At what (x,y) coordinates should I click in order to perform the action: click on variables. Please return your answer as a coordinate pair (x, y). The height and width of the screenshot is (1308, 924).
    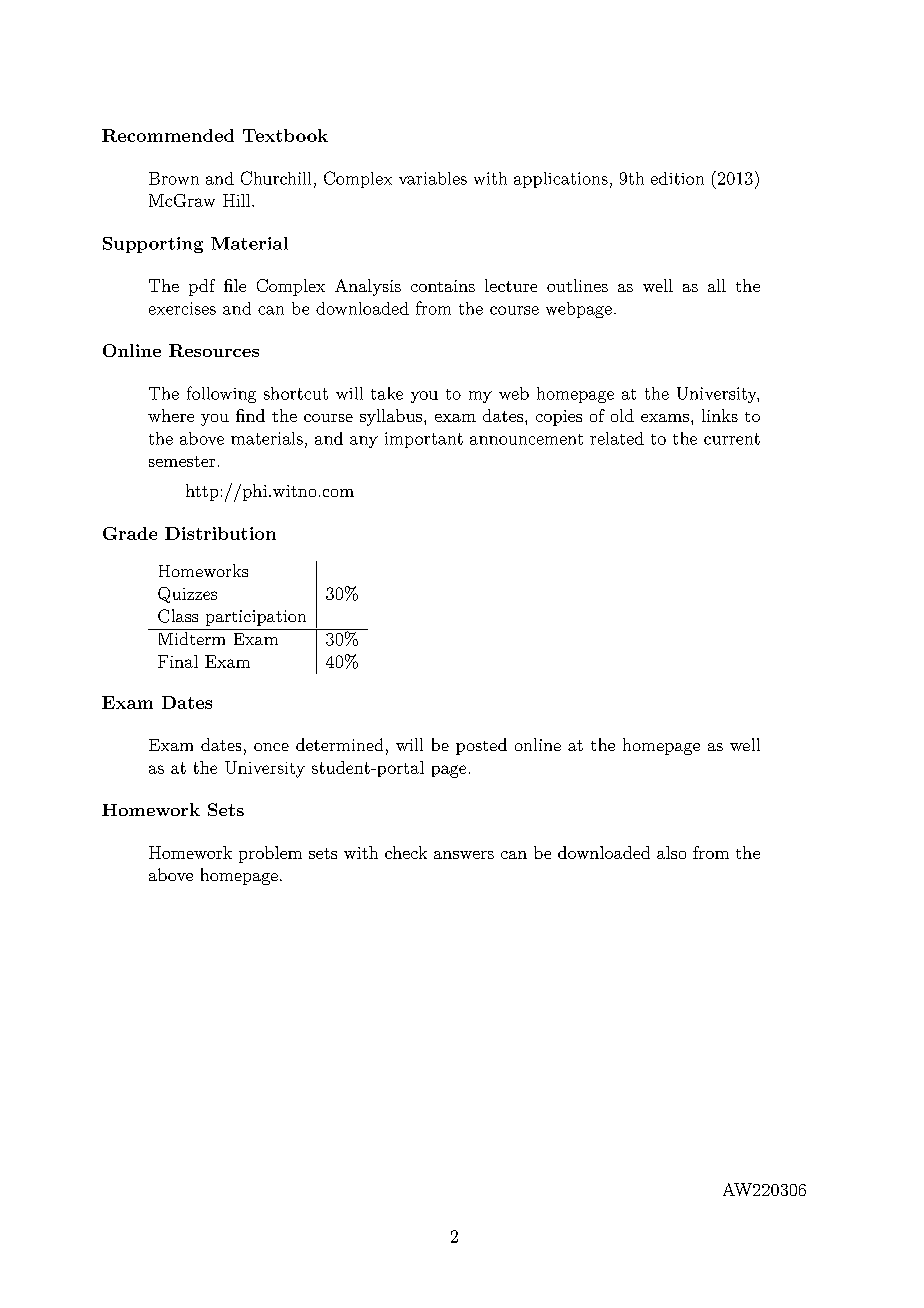
    Looking at the image, I should click on (433, 178).
